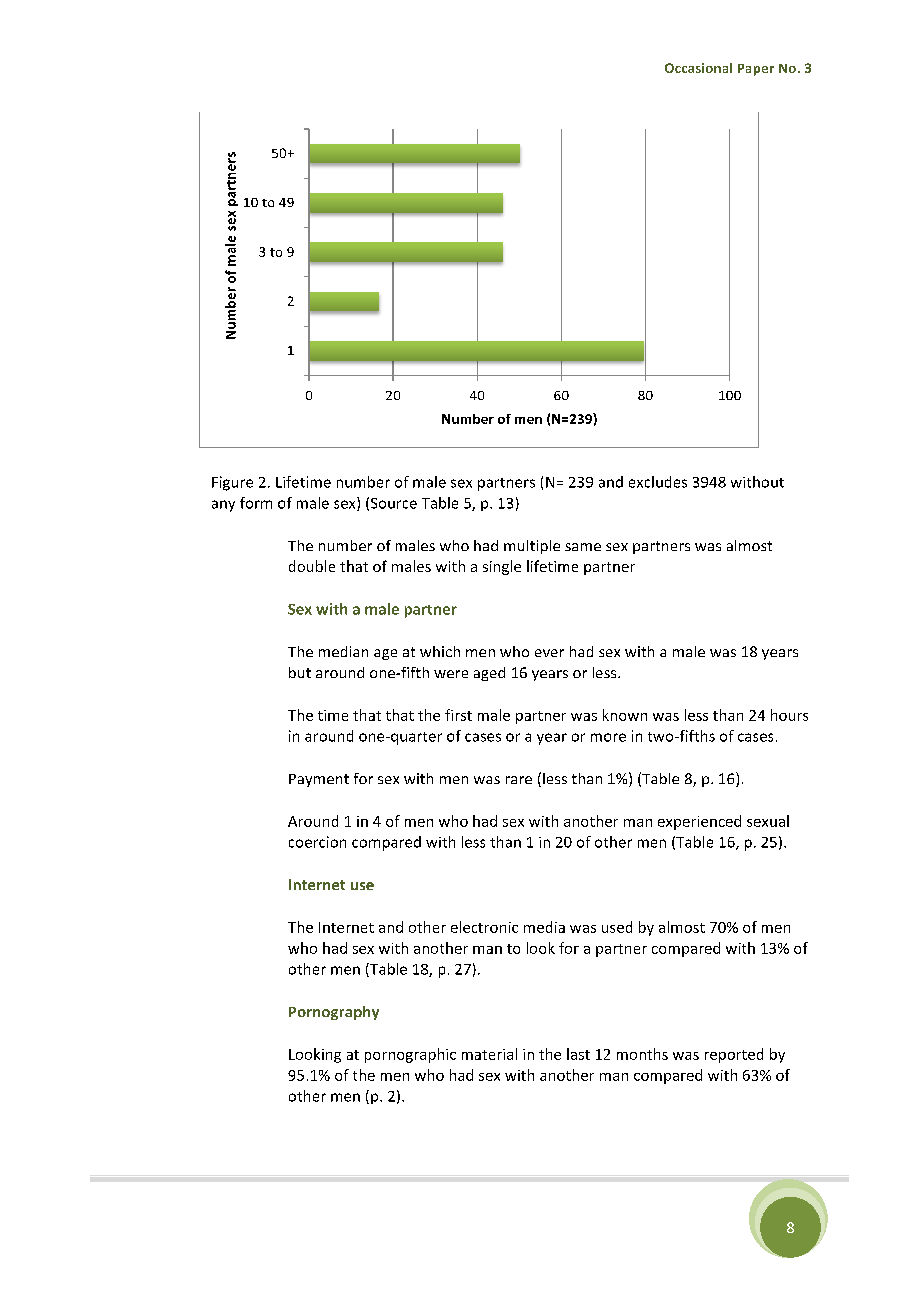 This screenshot has height=1308, width=924. I want to click on but, so click(300, 672).
